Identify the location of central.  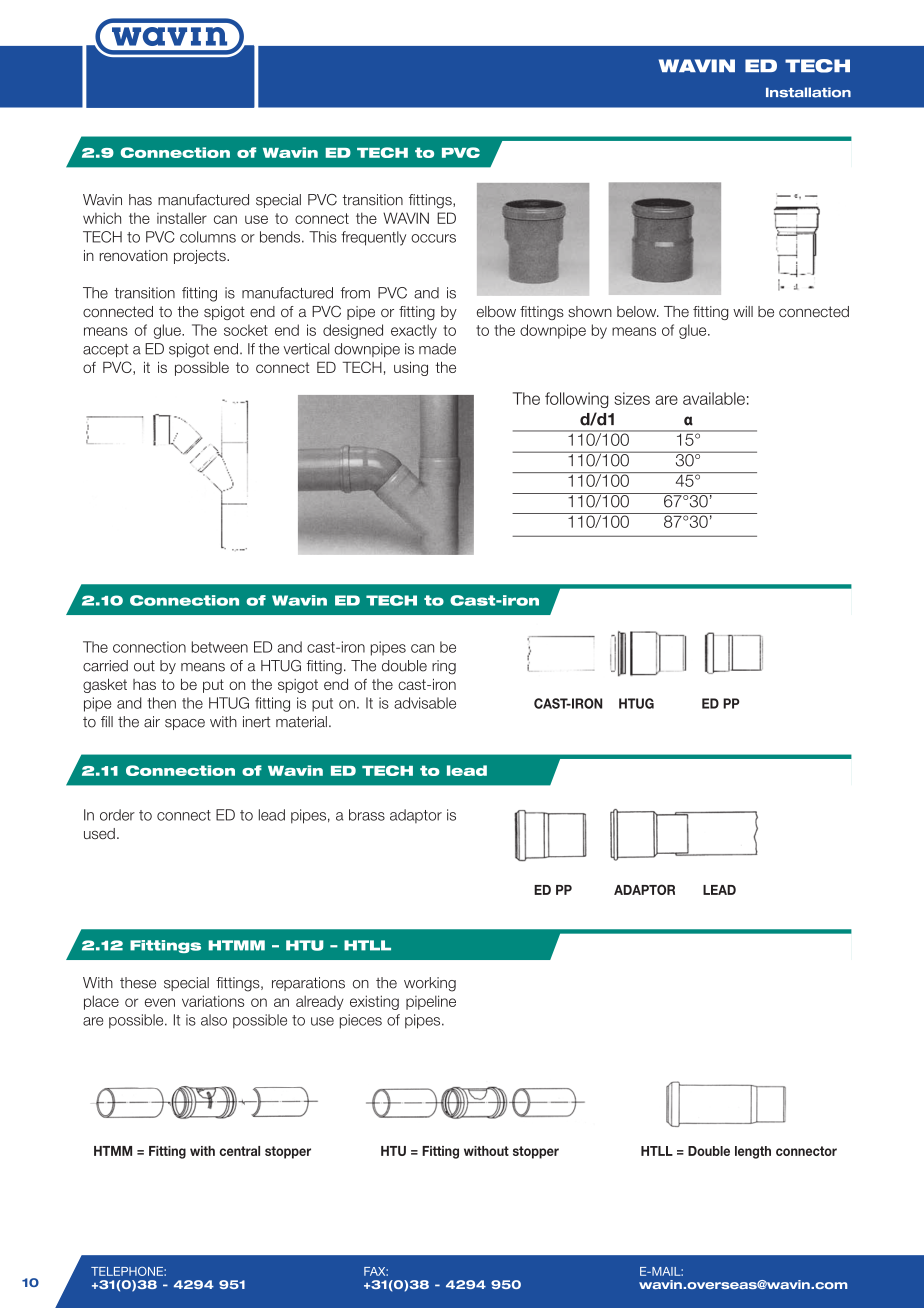
(239, 1151).
